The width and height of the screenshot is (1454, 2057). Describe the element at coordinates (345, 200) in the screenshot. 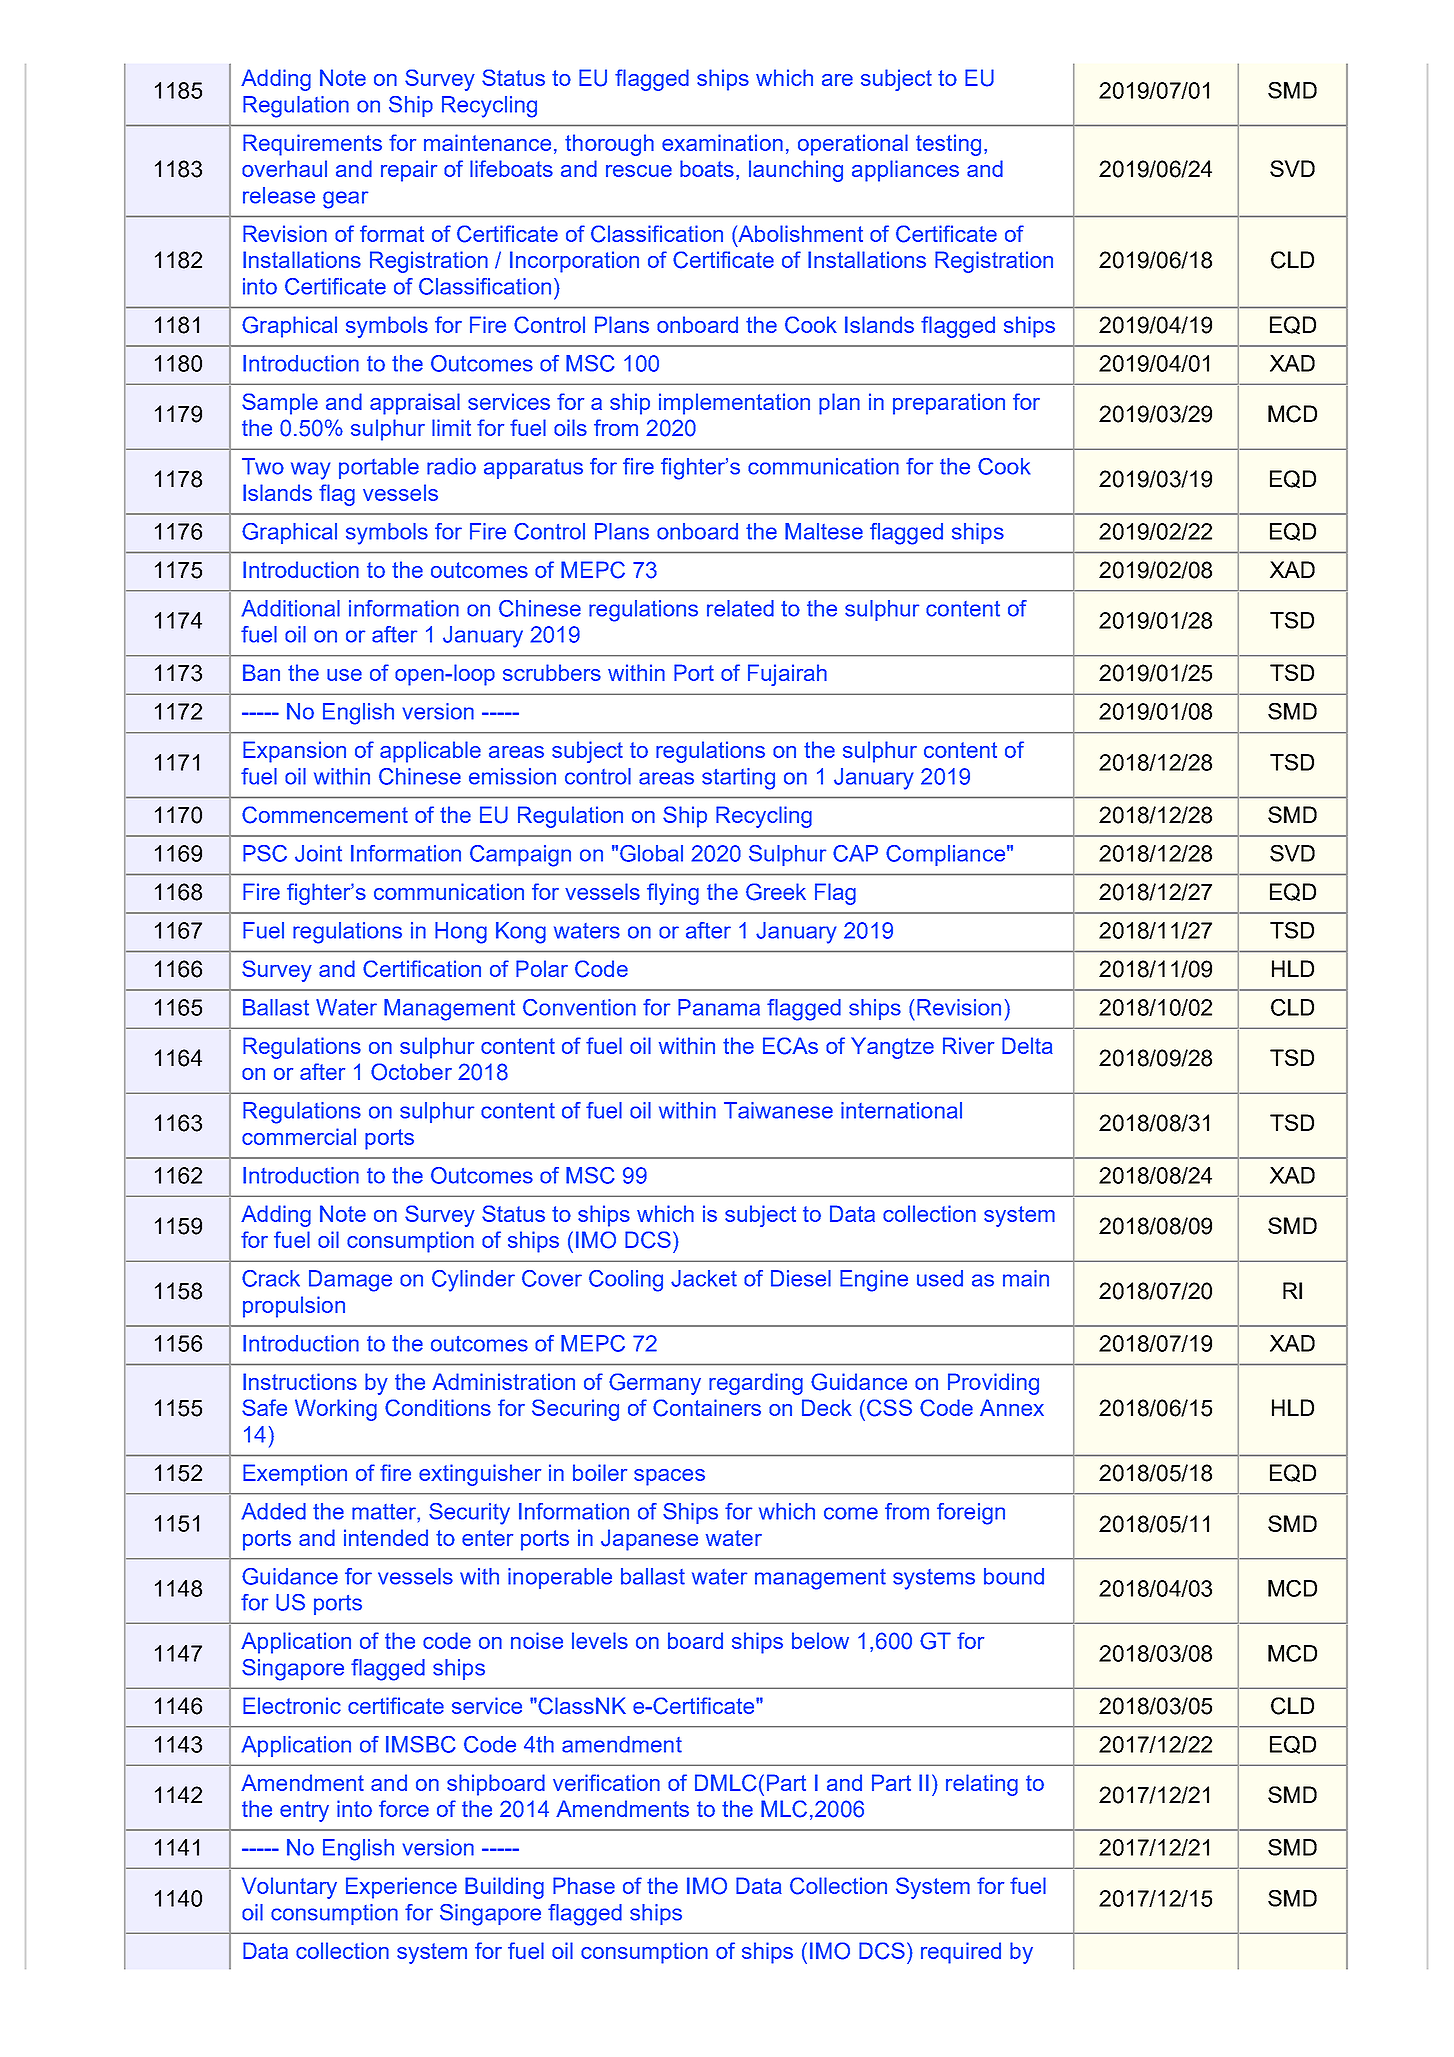

I see `gear` at that location.
